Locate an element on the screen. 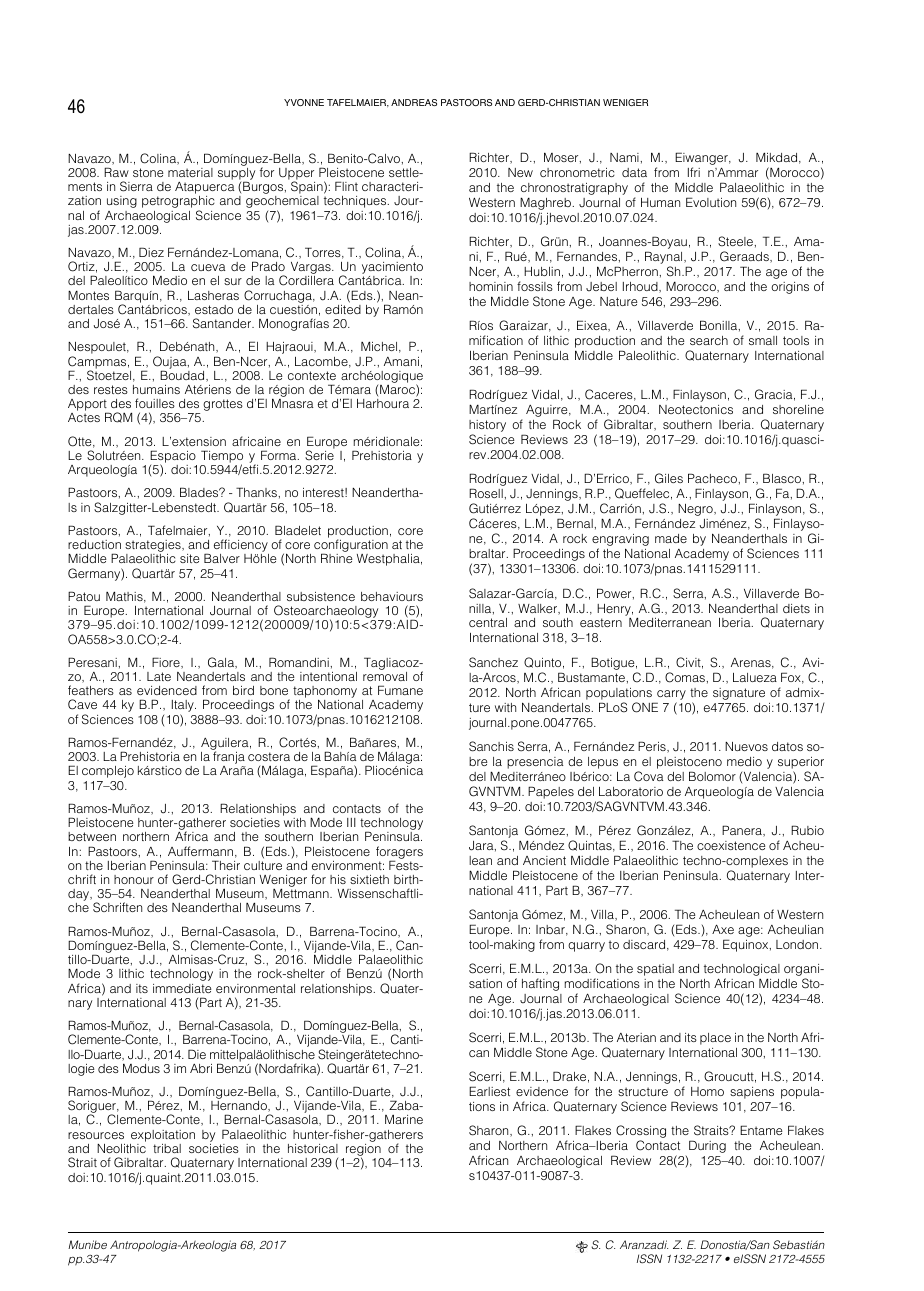 Image resolution: width=924 pixels, height=1291 pixels. exploitation is located at coordinates (163, 1136).
